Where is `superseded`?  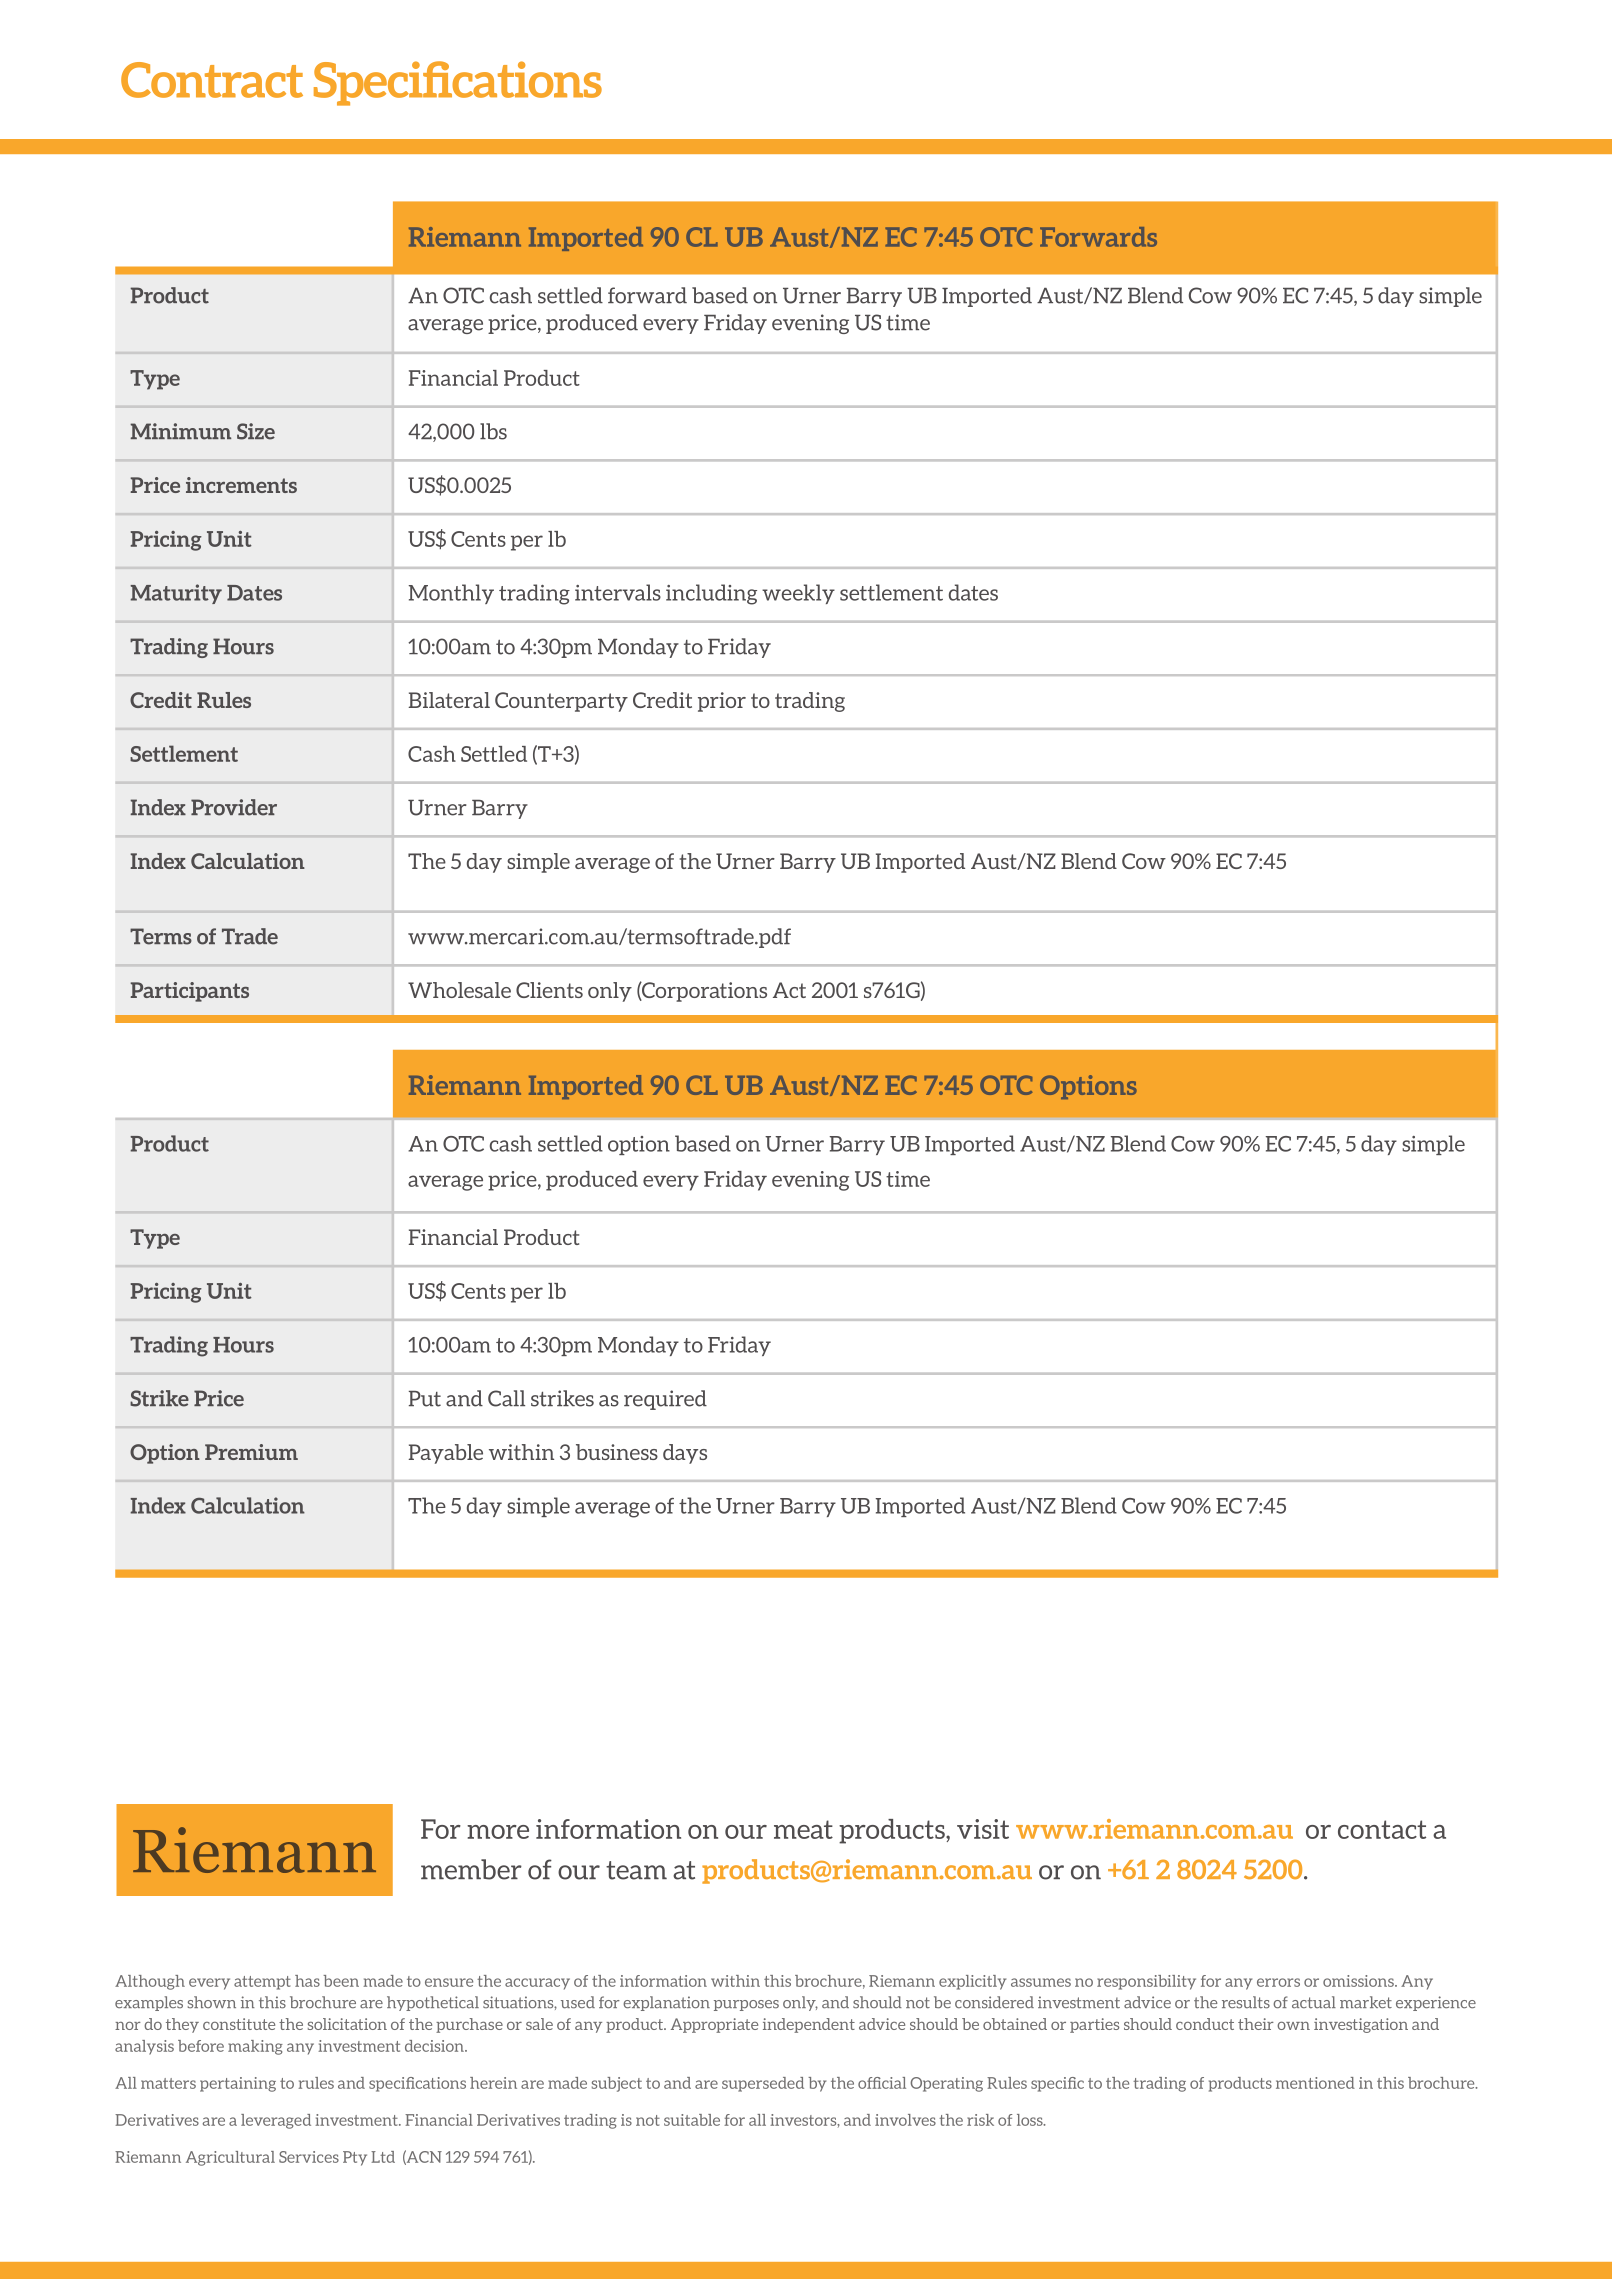 superseded is located at coordinates (763, 2084).
